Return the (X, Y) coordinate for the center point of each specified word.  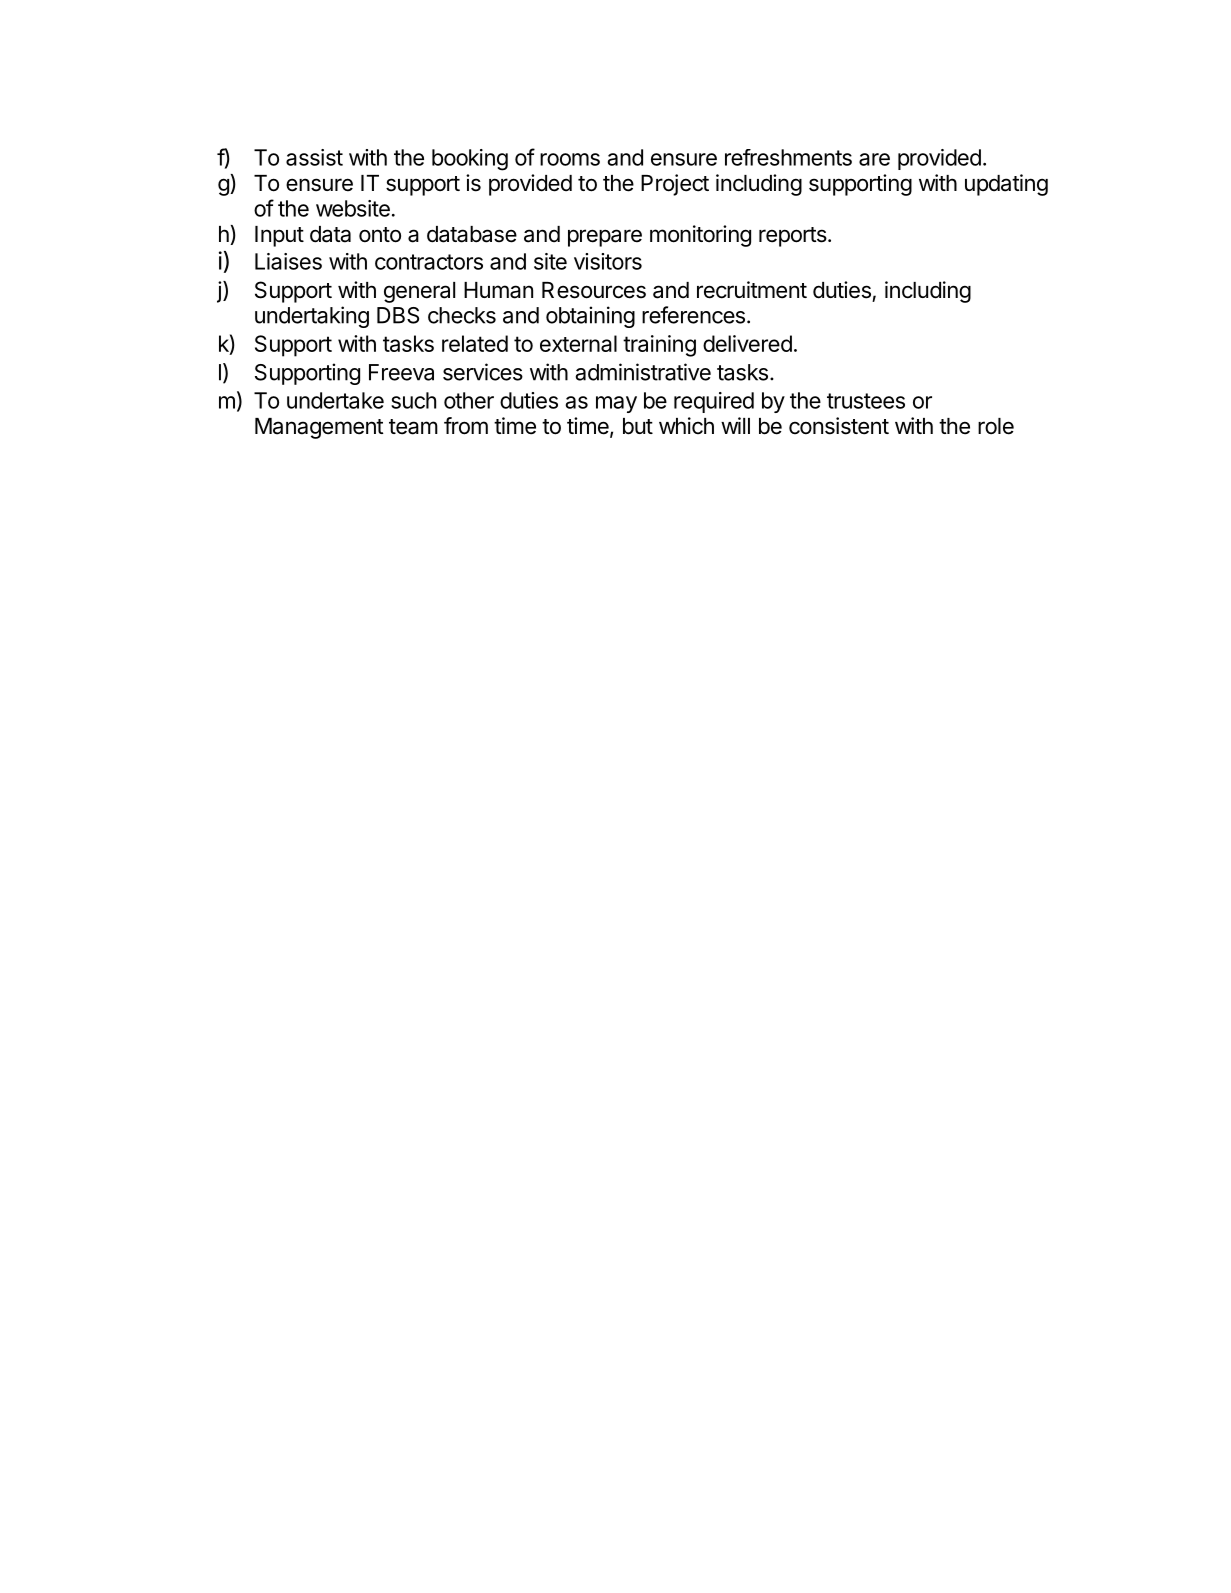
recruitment (752, 290)
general (419, 292)
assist (314, 157)
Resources (594, 290)
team (413, 427)
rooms (570, 159)
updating (1006, 185)
